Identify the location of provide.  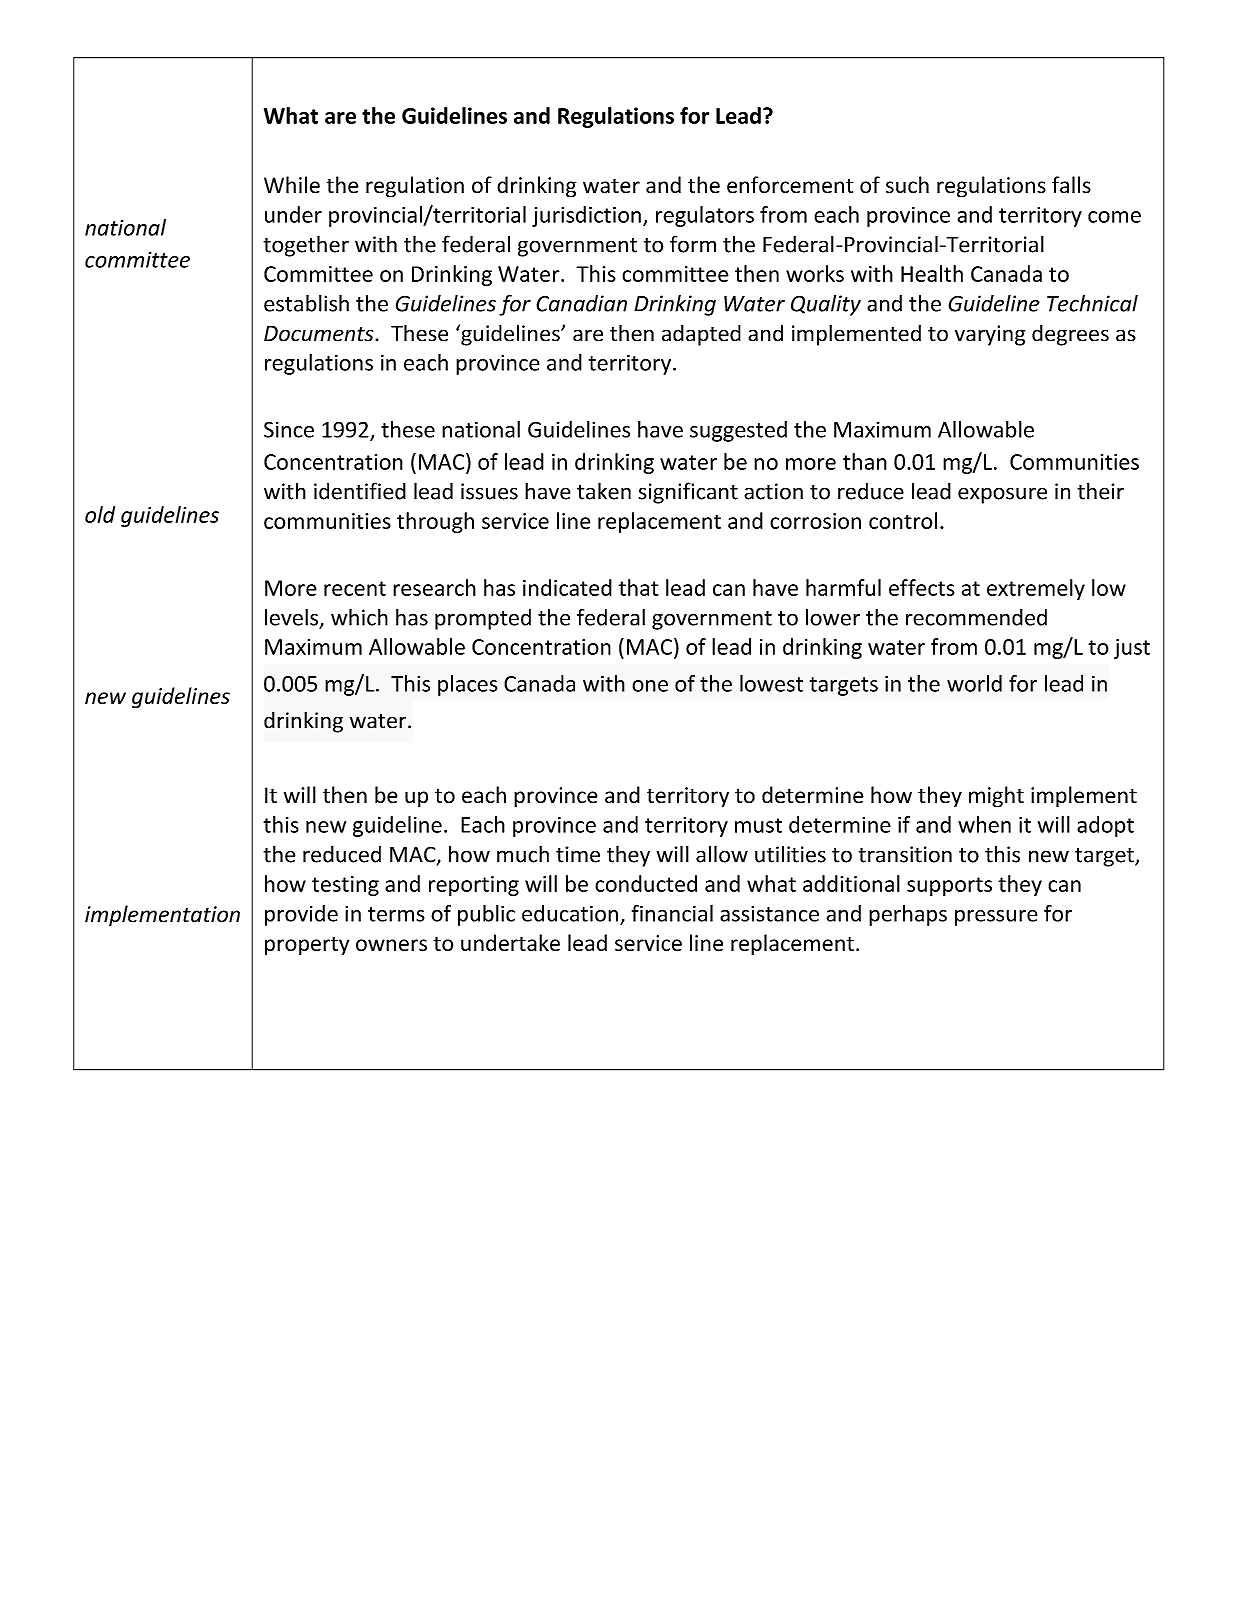
(301, 915).
